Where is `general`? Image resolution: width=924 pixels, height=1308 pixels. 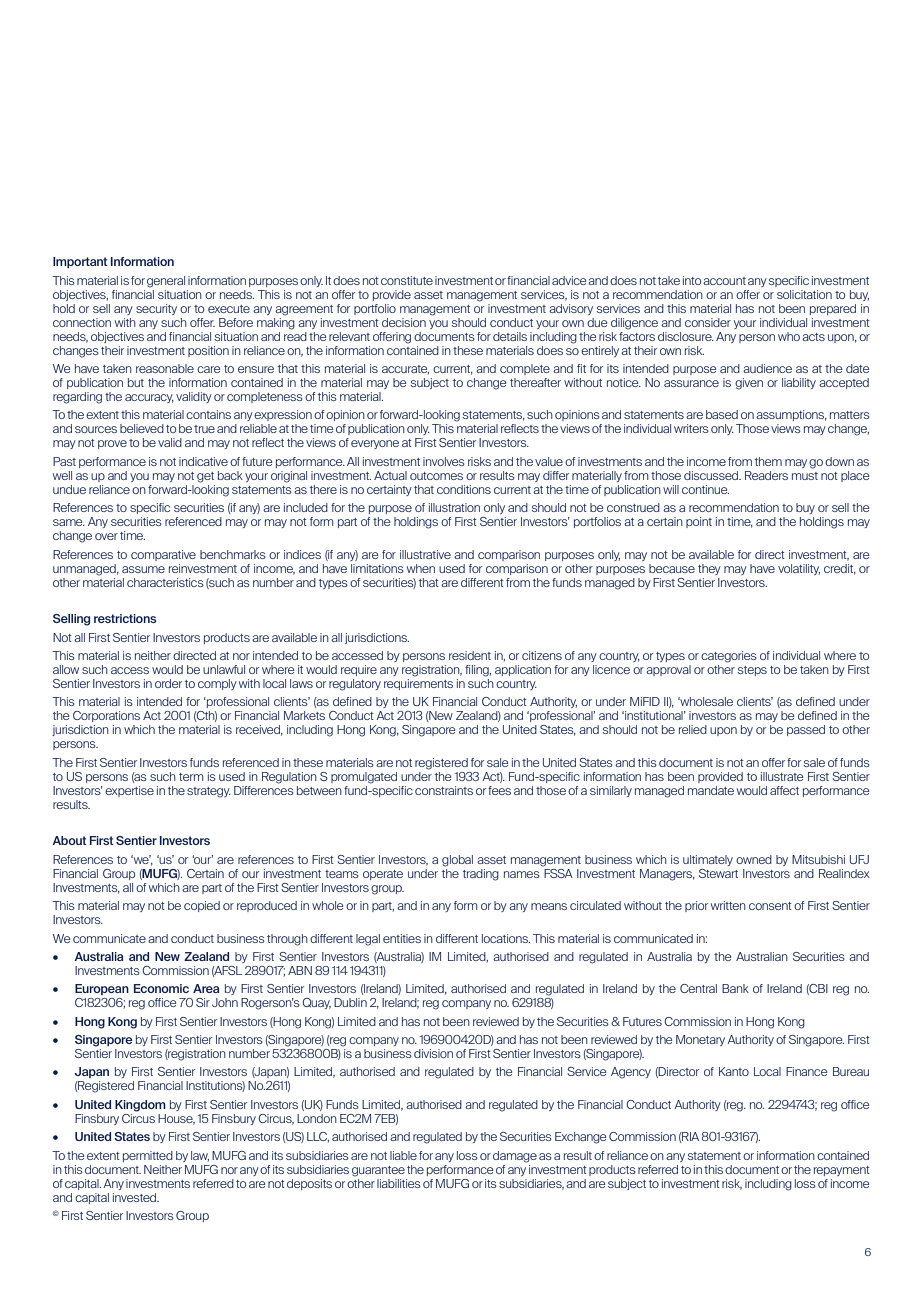 general is located at coordinates (166, 282).
